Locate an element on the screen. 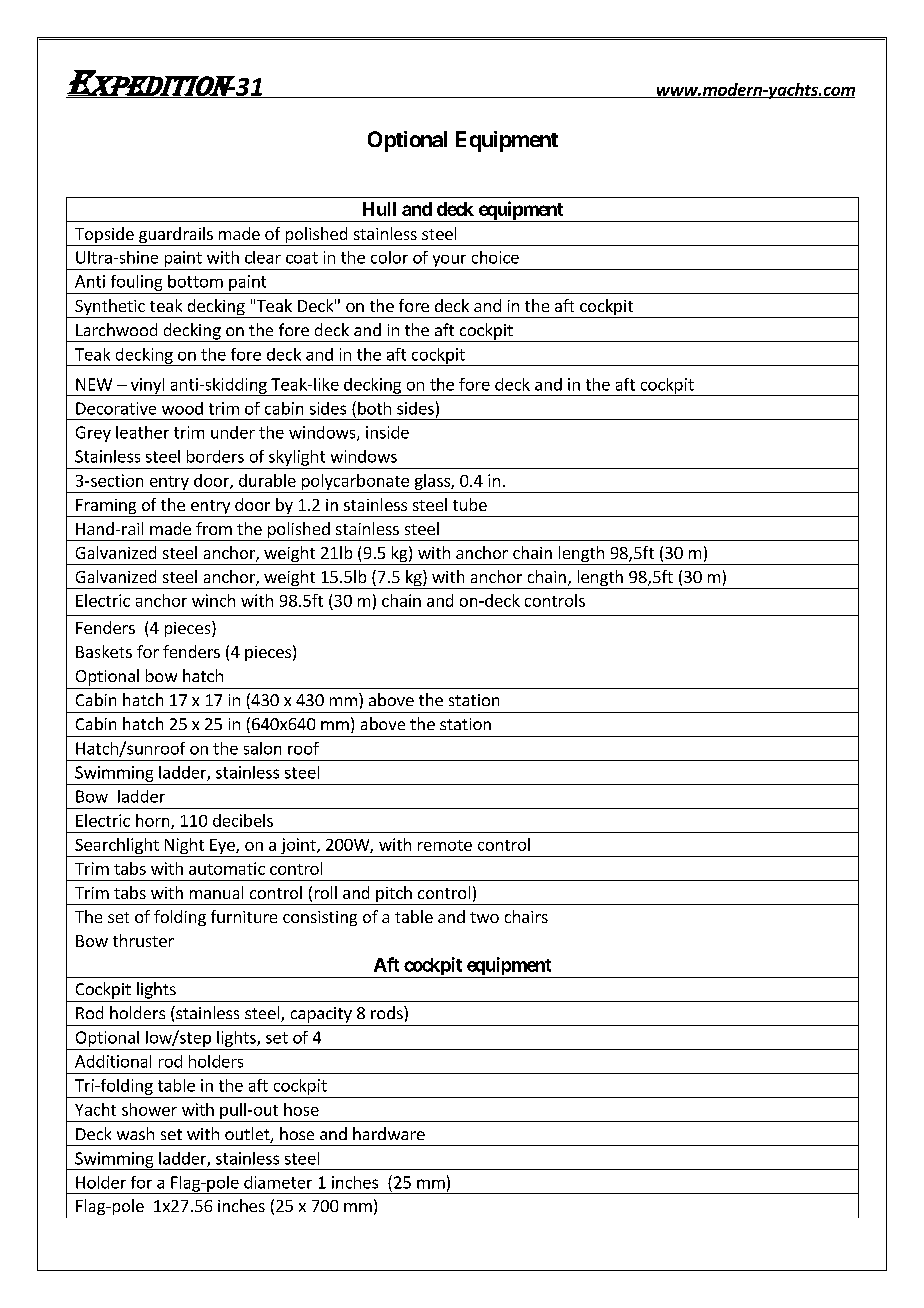 Image resolution: width=924 pixels, height=1308 pixels. Framing is located at coordinates (106, 508).
